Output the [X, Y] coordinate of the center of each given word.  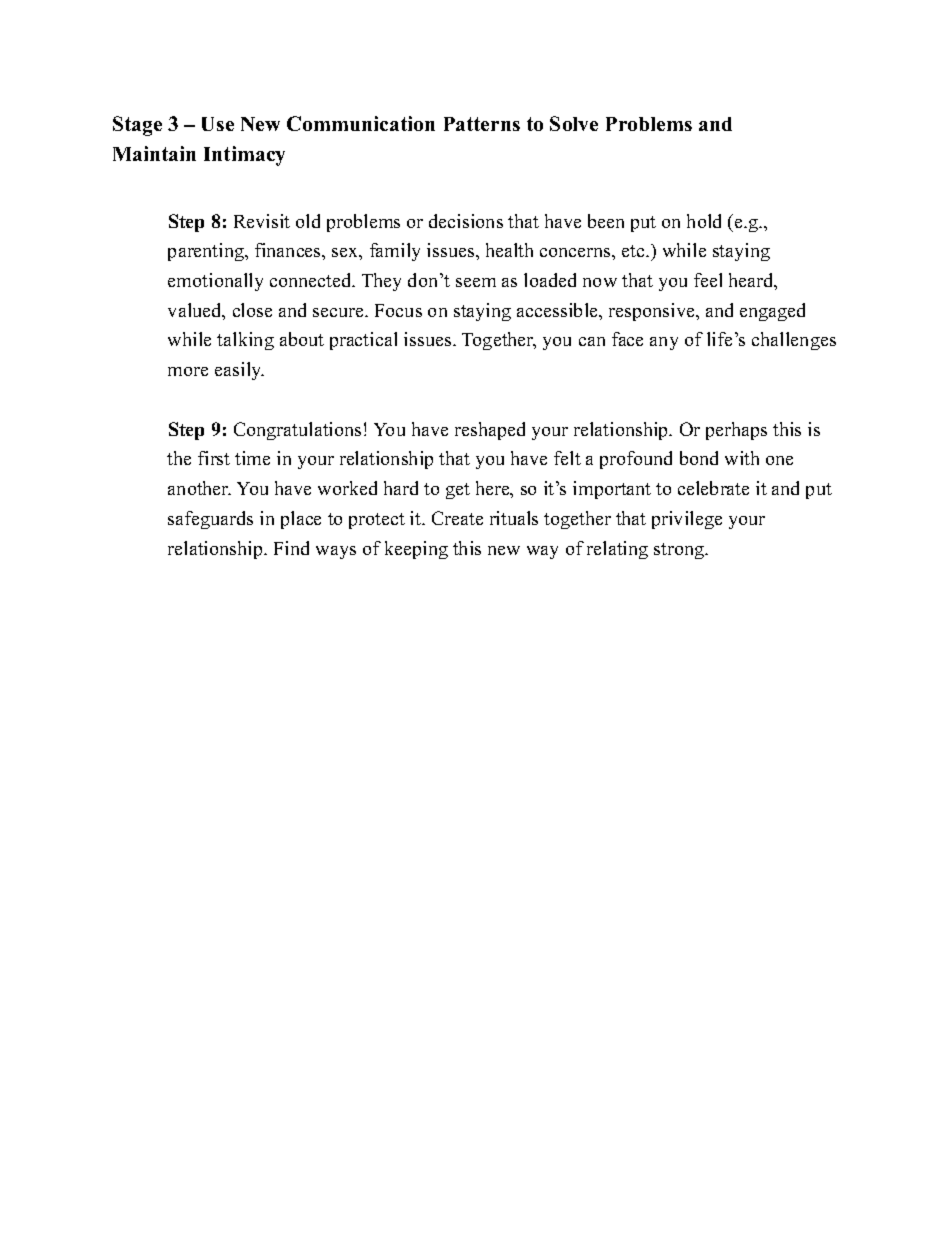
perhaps [736, 431]
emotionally [215, 282]
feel [708, 280]
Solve [574, 123]
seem [476, 282]
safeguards [210, 520]
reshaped [490, 431]
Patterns [482, 124]
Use [218, 124]
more [188, 371]
